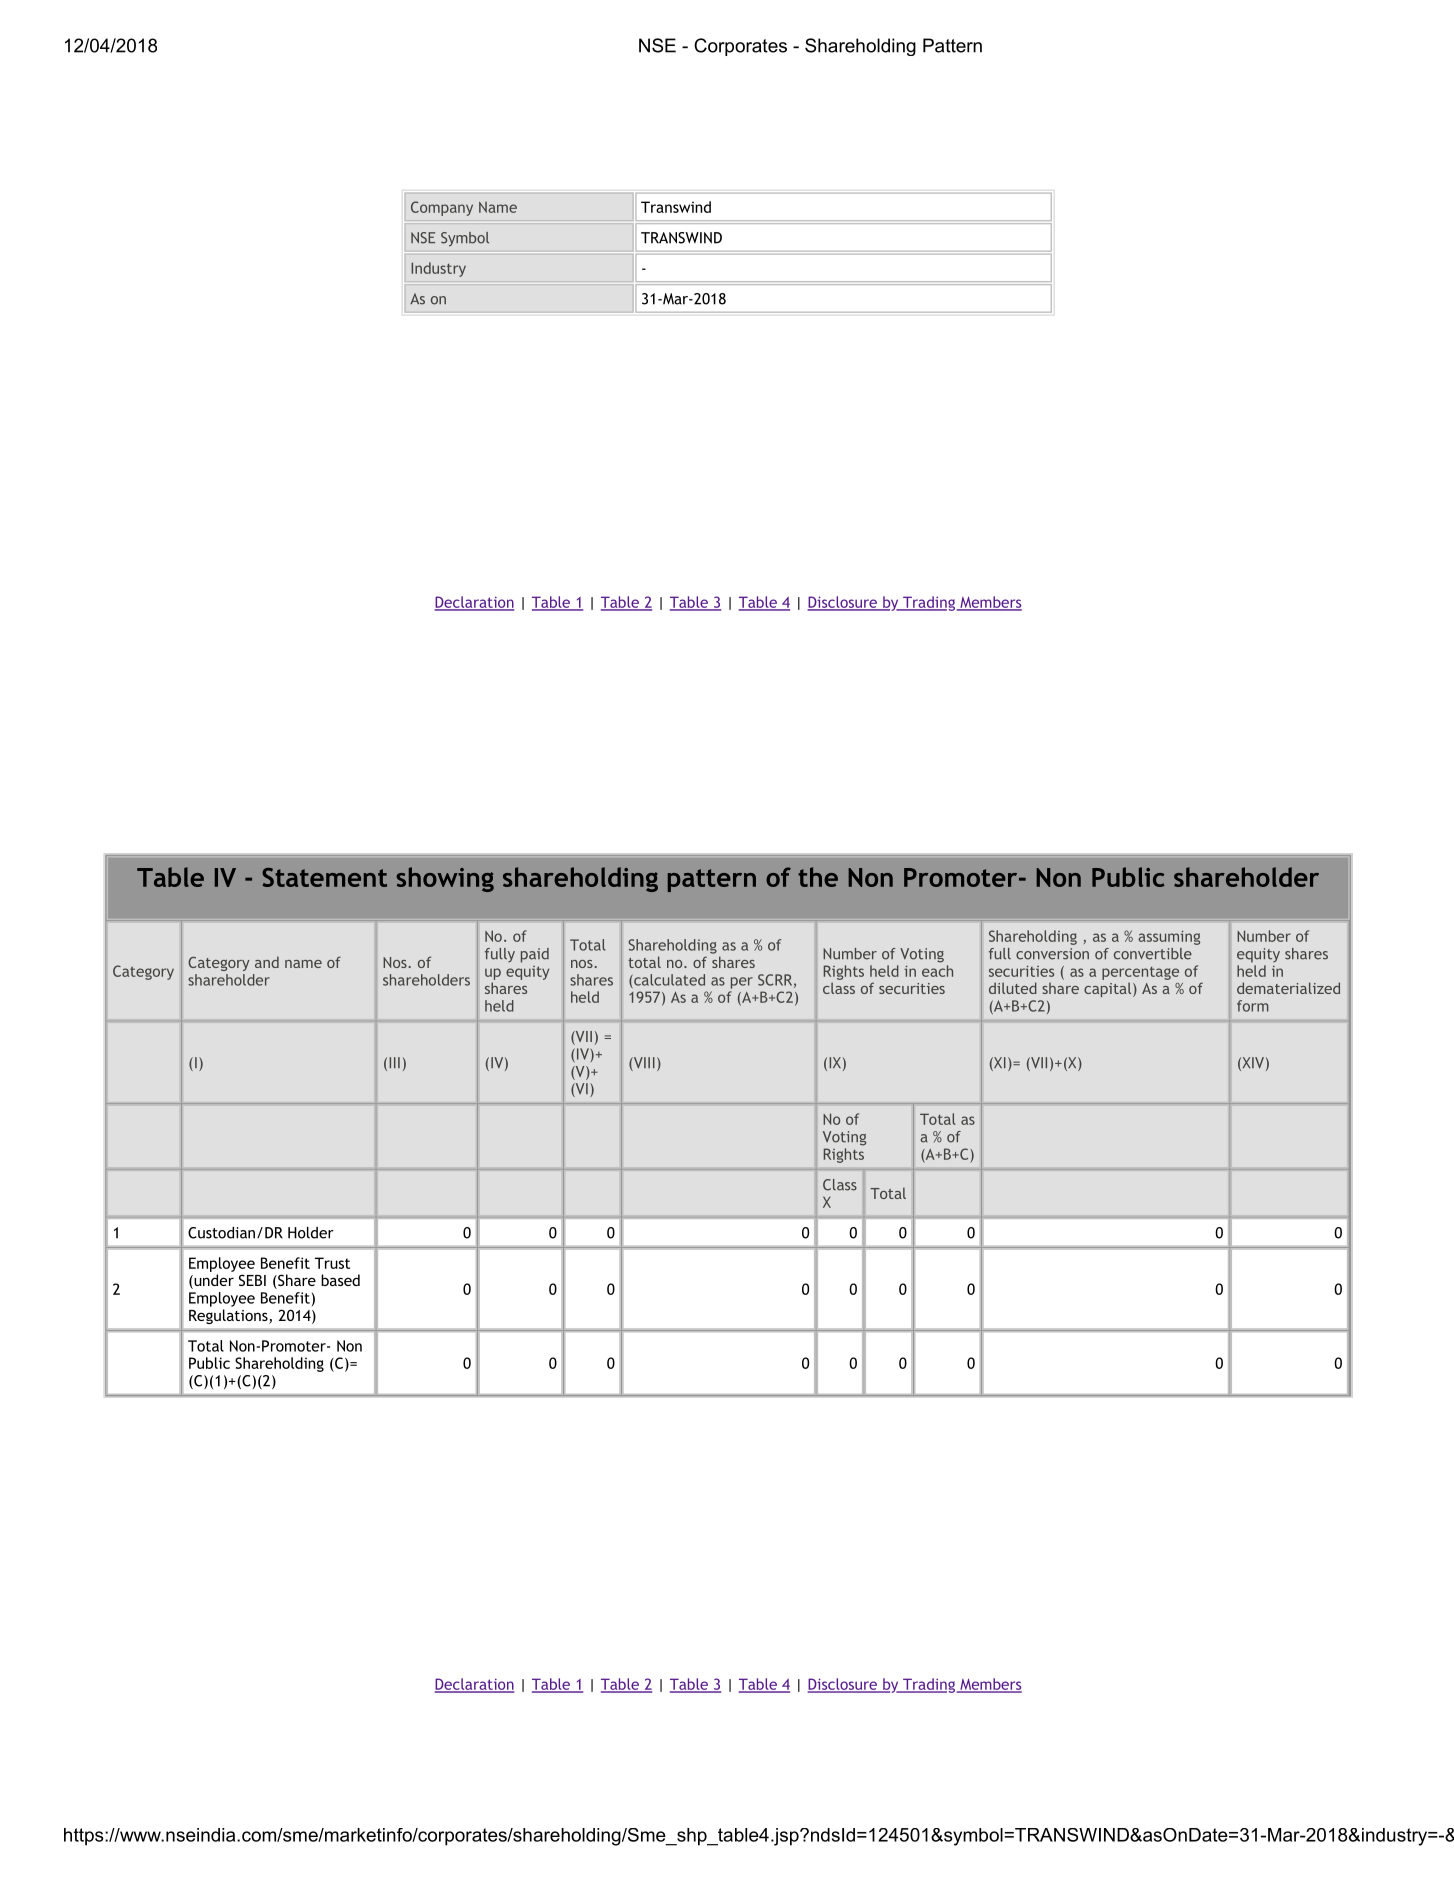 The image size is (1454, 1882). I want to click on showing, so click(445, 879).
